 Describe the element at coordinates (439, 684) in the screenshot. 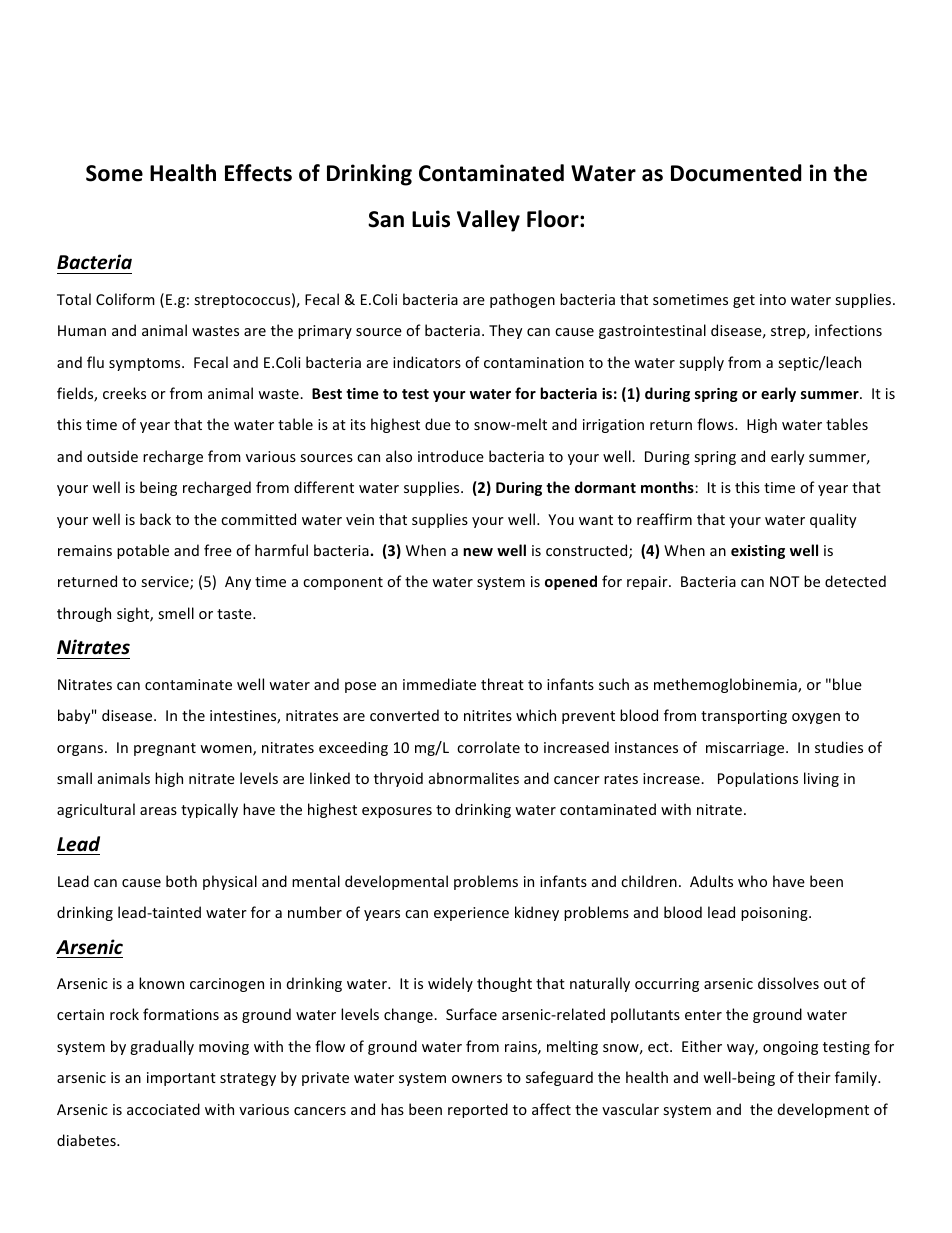

I see `immediate` at that location.
